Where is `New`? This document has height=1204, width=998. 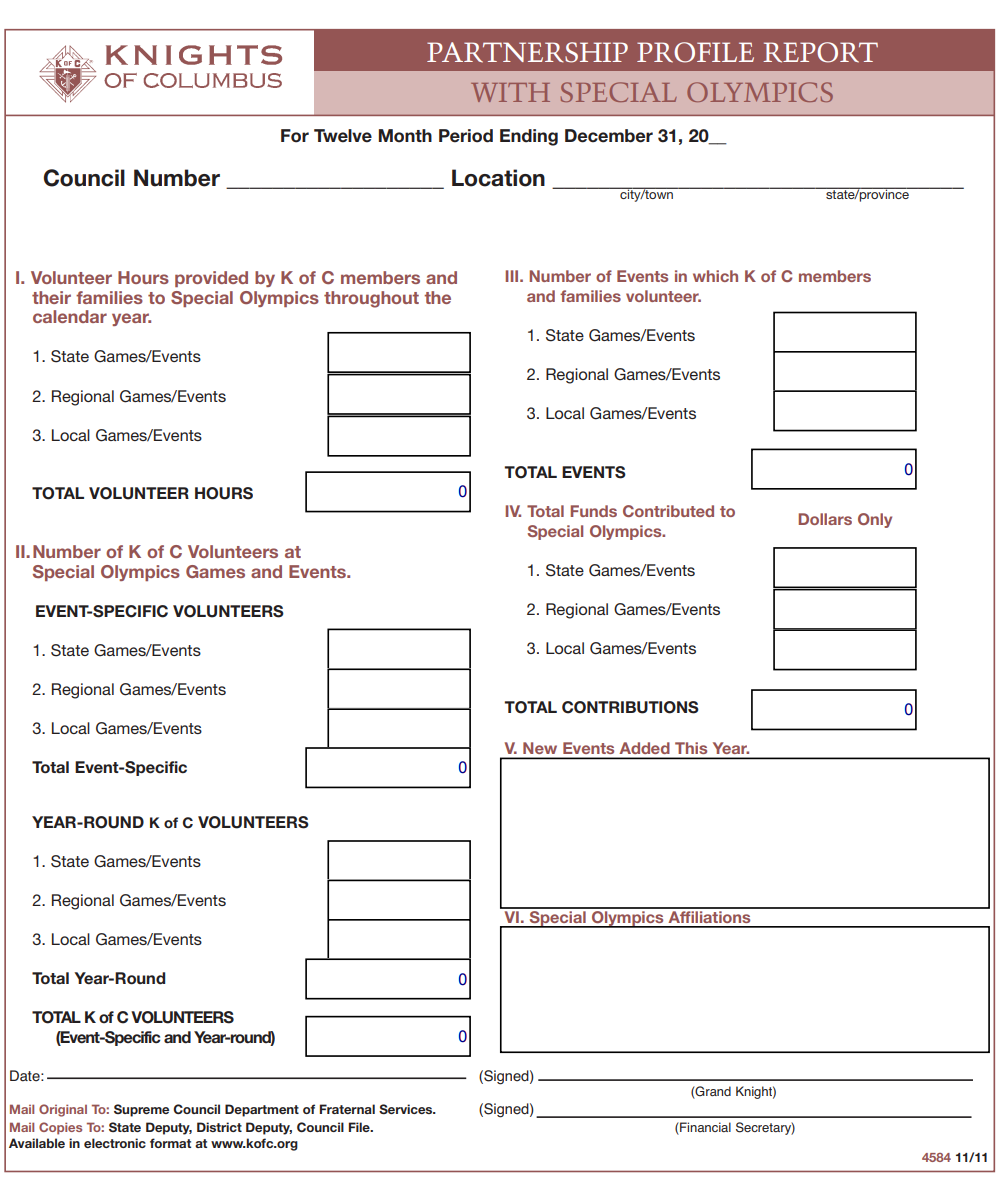
New is located at coordinates (540, 748).
